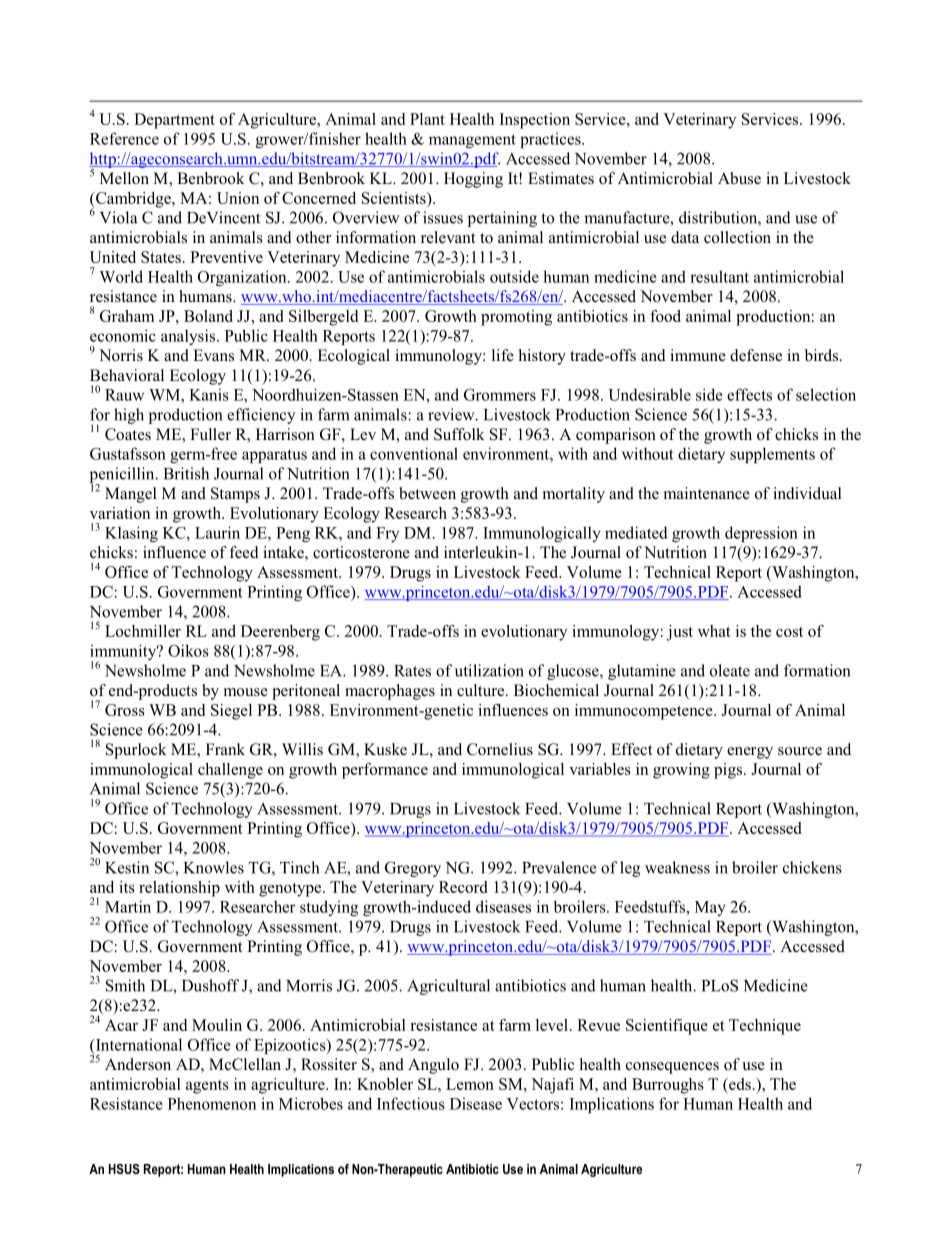 The height and width of the screenshot is (1233, 952). I want to click on Abuse, so click(739, 178).
